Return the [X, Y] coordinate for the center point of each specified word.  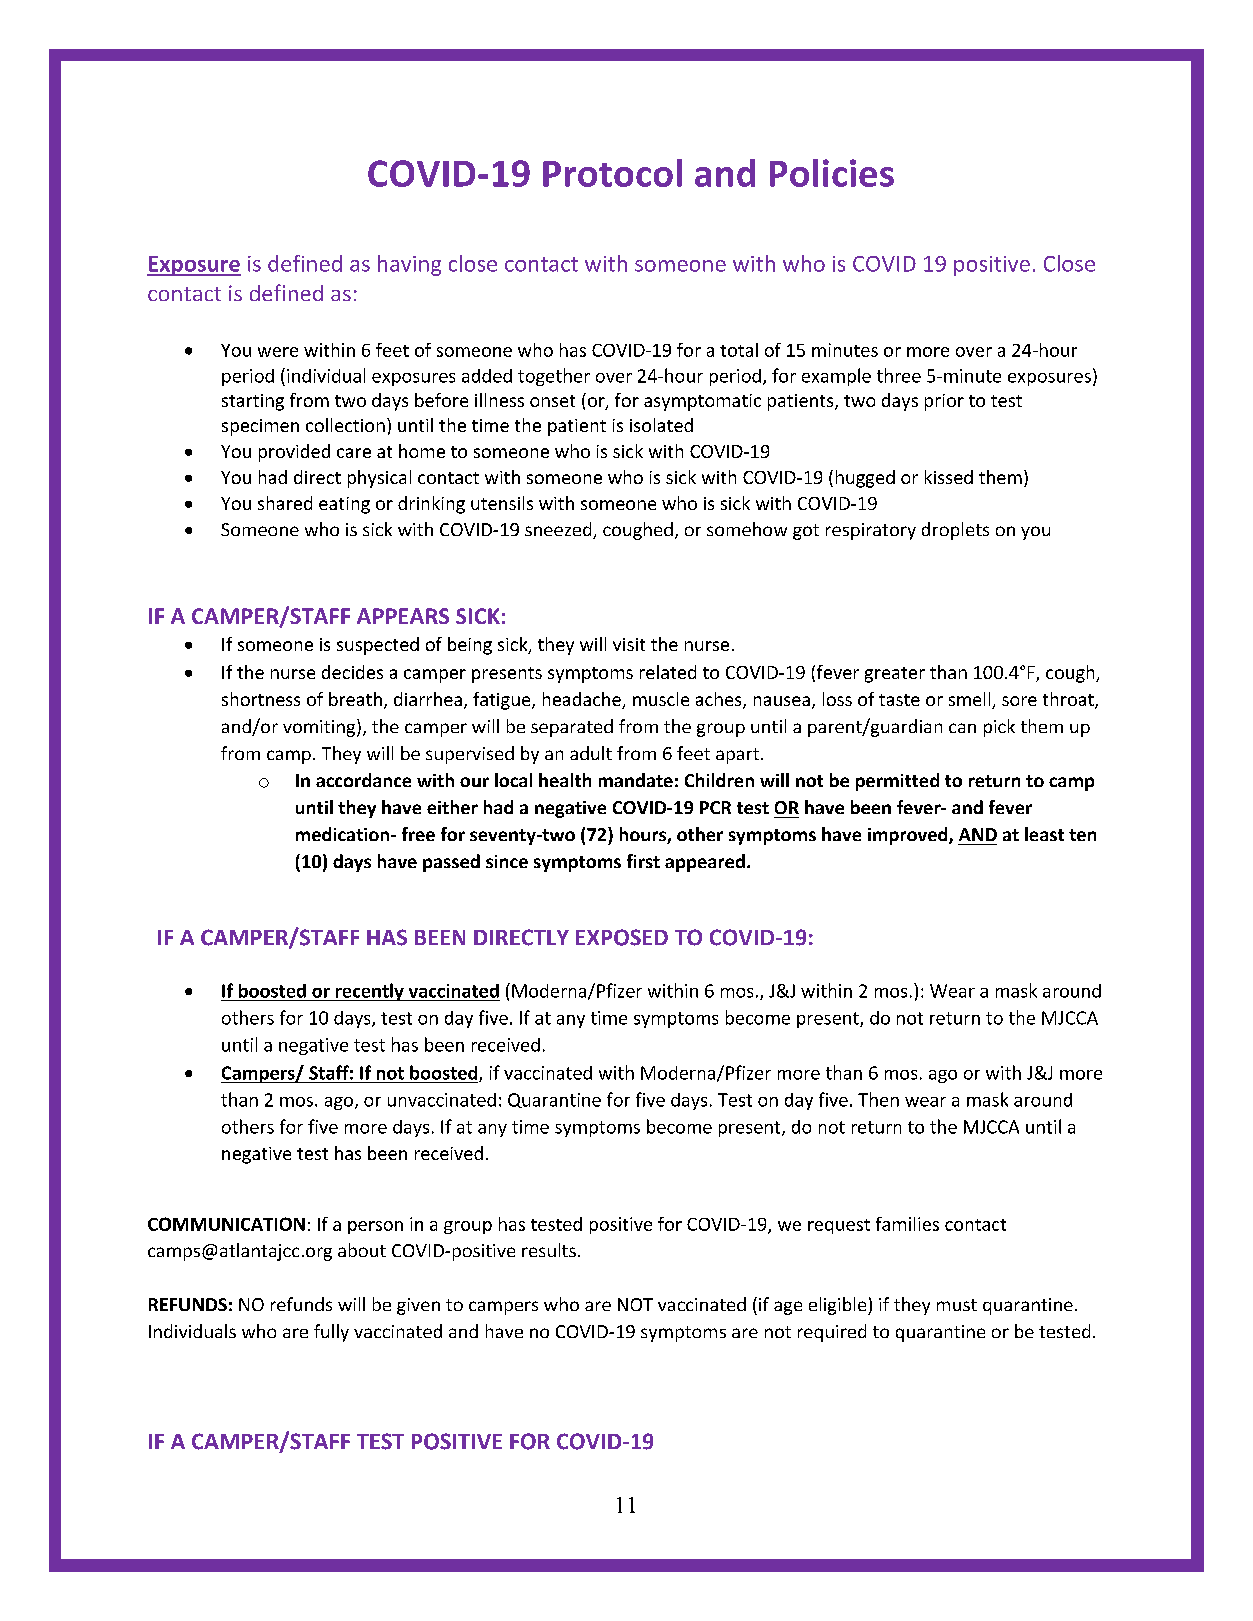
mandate [636, 780]
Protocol [612, 173]
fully [331, 1333]
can [962, 728]
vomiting [320, 728]
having [409, 265]
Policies [832, 173]
